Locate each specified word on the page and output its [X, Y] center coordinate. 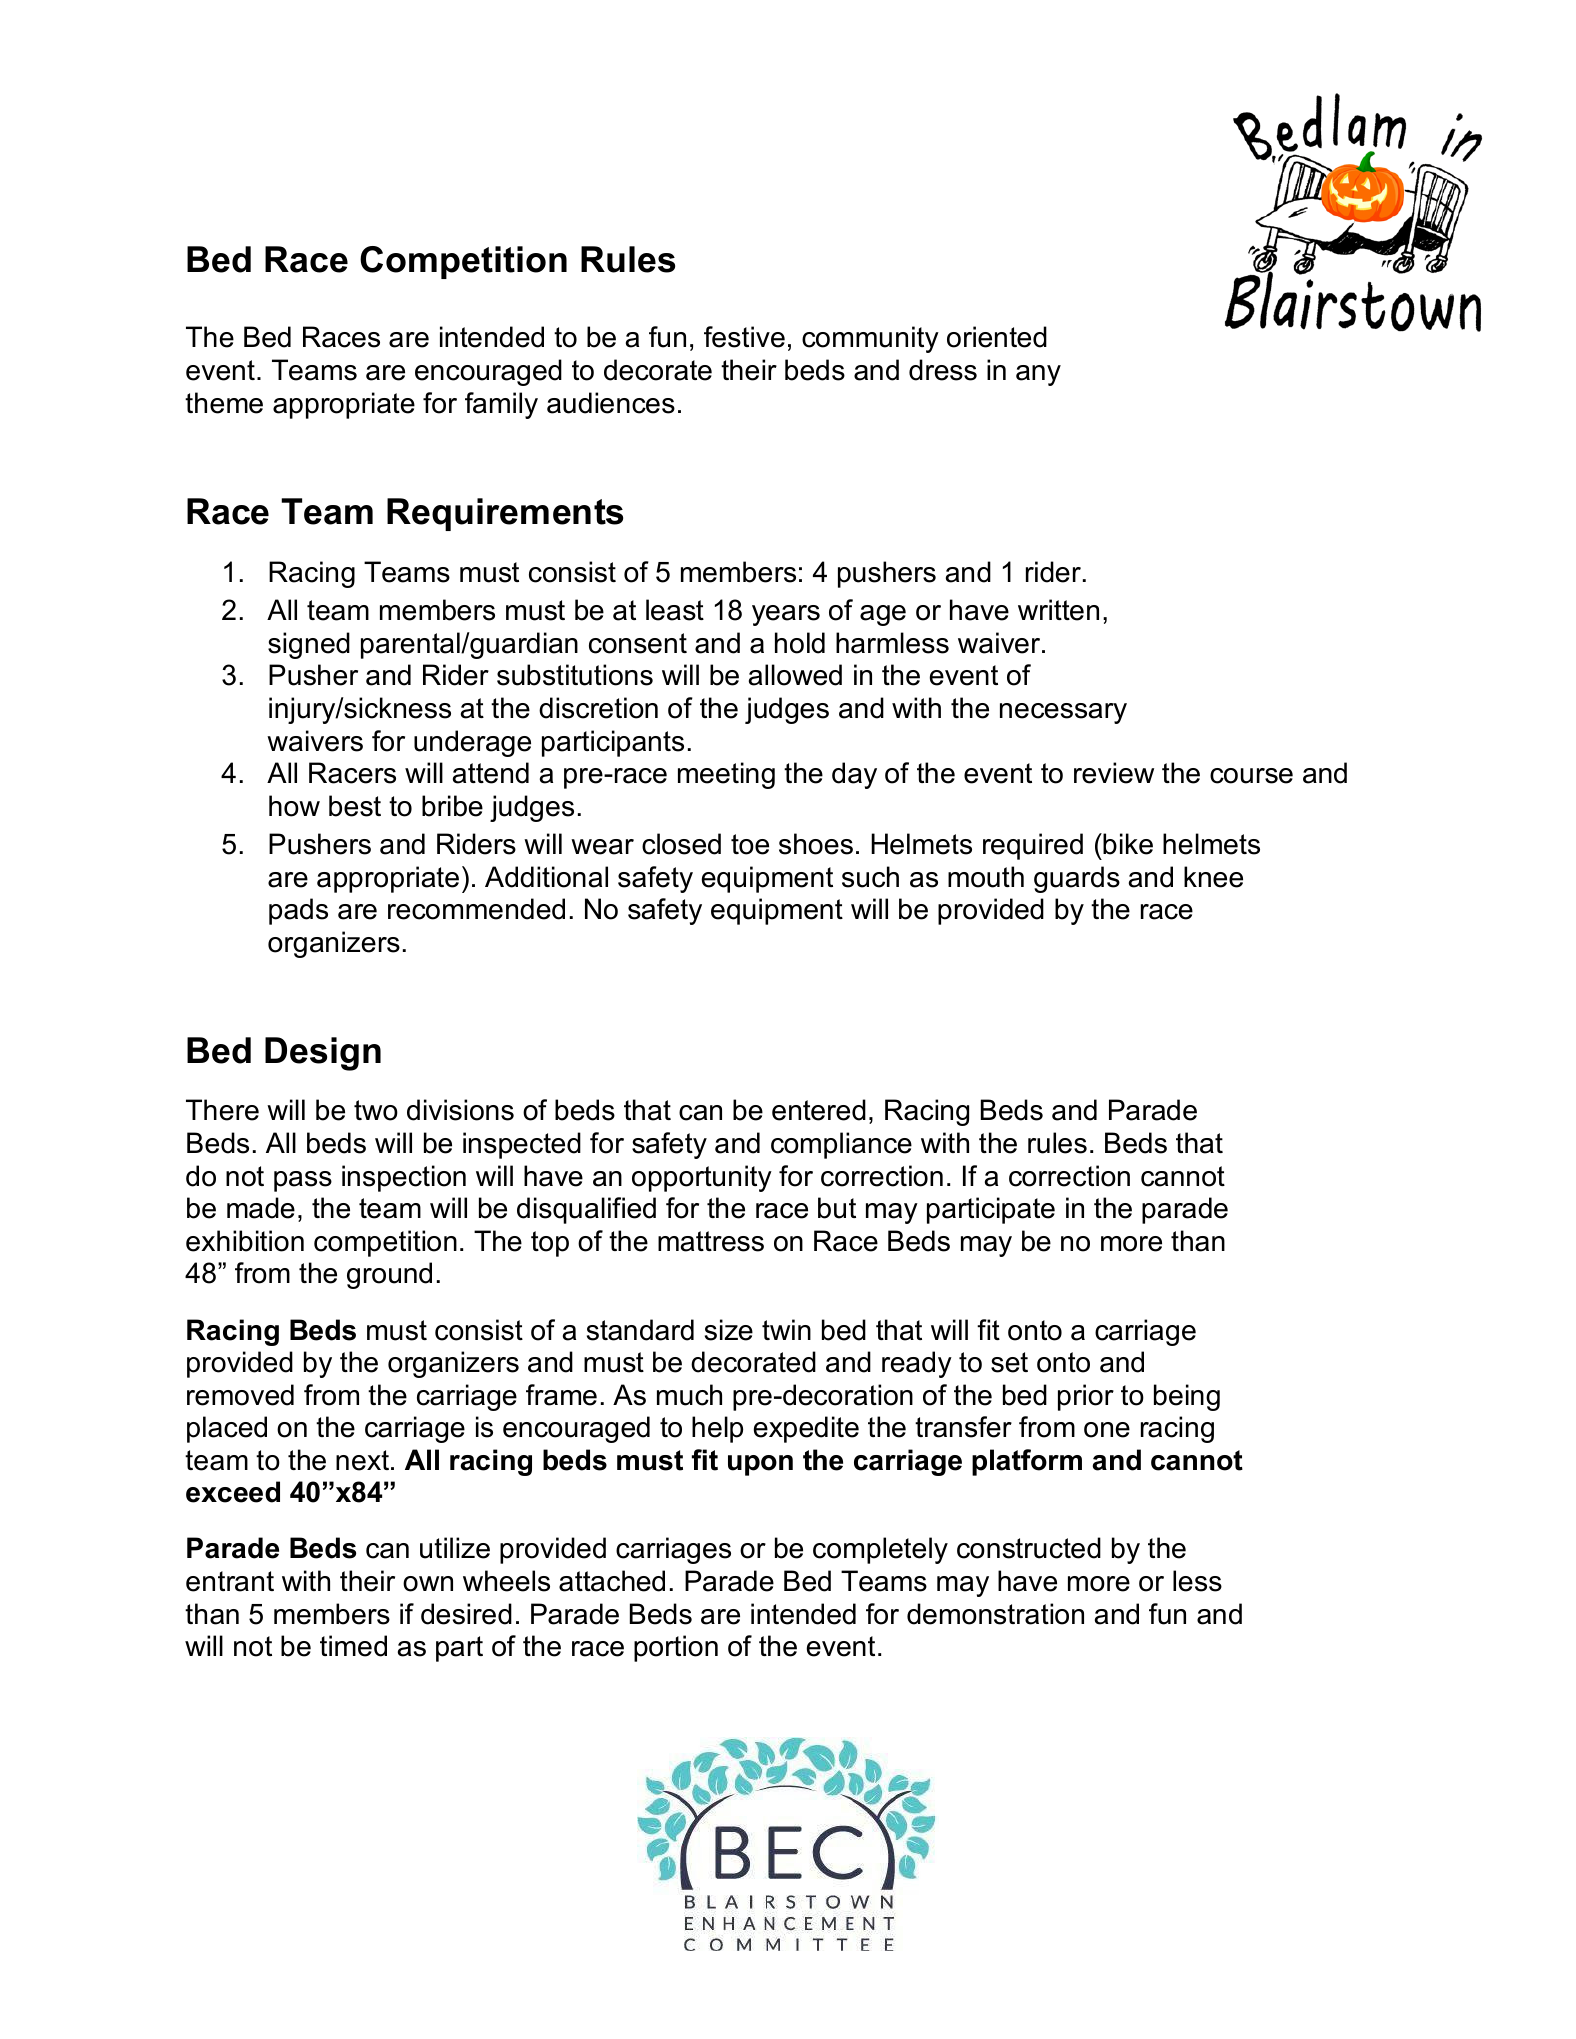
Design [323, 1054]
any [1038, 375]
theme [224, 403]
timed [353, 1646]
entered [819, 1110]
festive [744, 337]
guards [1077, 879]
